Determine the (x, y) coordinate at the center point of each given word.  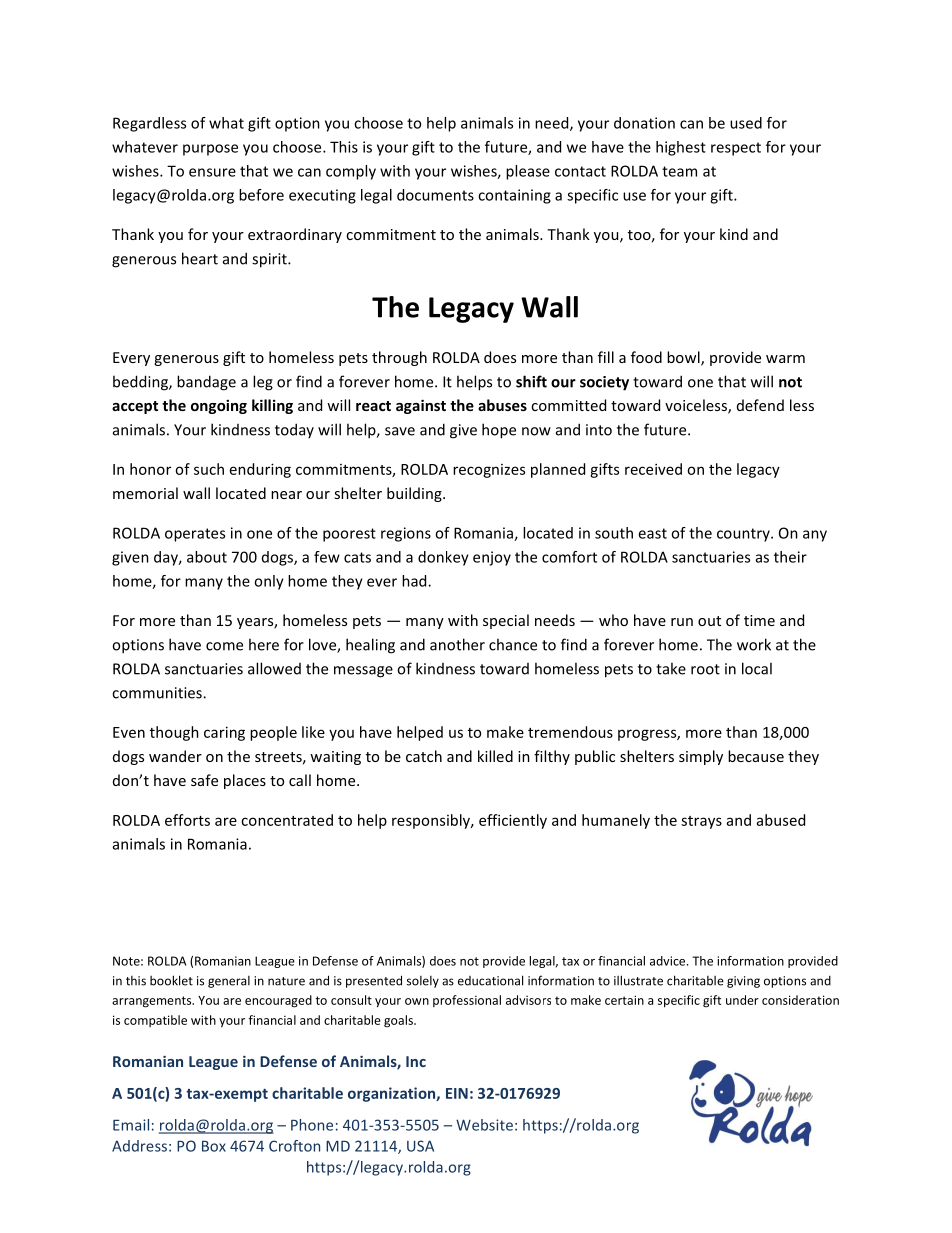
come (224, 646)
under (742, 1000)
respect (736, 149)
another (457, 644)
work (754, 644)
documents (435, 195)
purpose (210, 150)
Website (484, 1125)
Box (214, 1146)
